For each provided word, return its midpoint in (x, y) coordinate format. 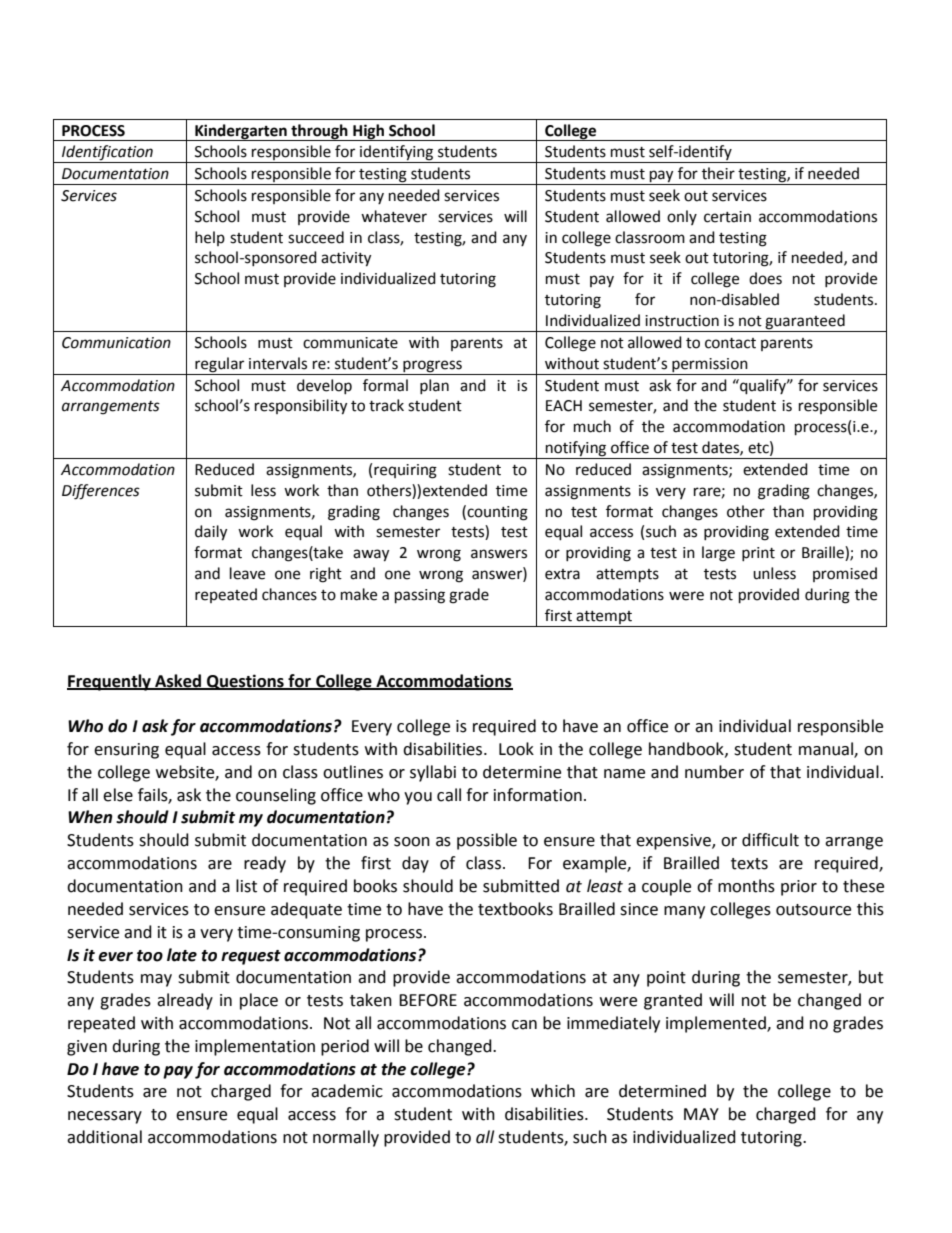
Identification (107, 154)
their (718, 173)
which (553, 1091)
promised (845, 574)
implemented (717, 1024)
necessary (105, 1117)
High (368, 132)
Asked (178, 681)
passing (420, 596)
